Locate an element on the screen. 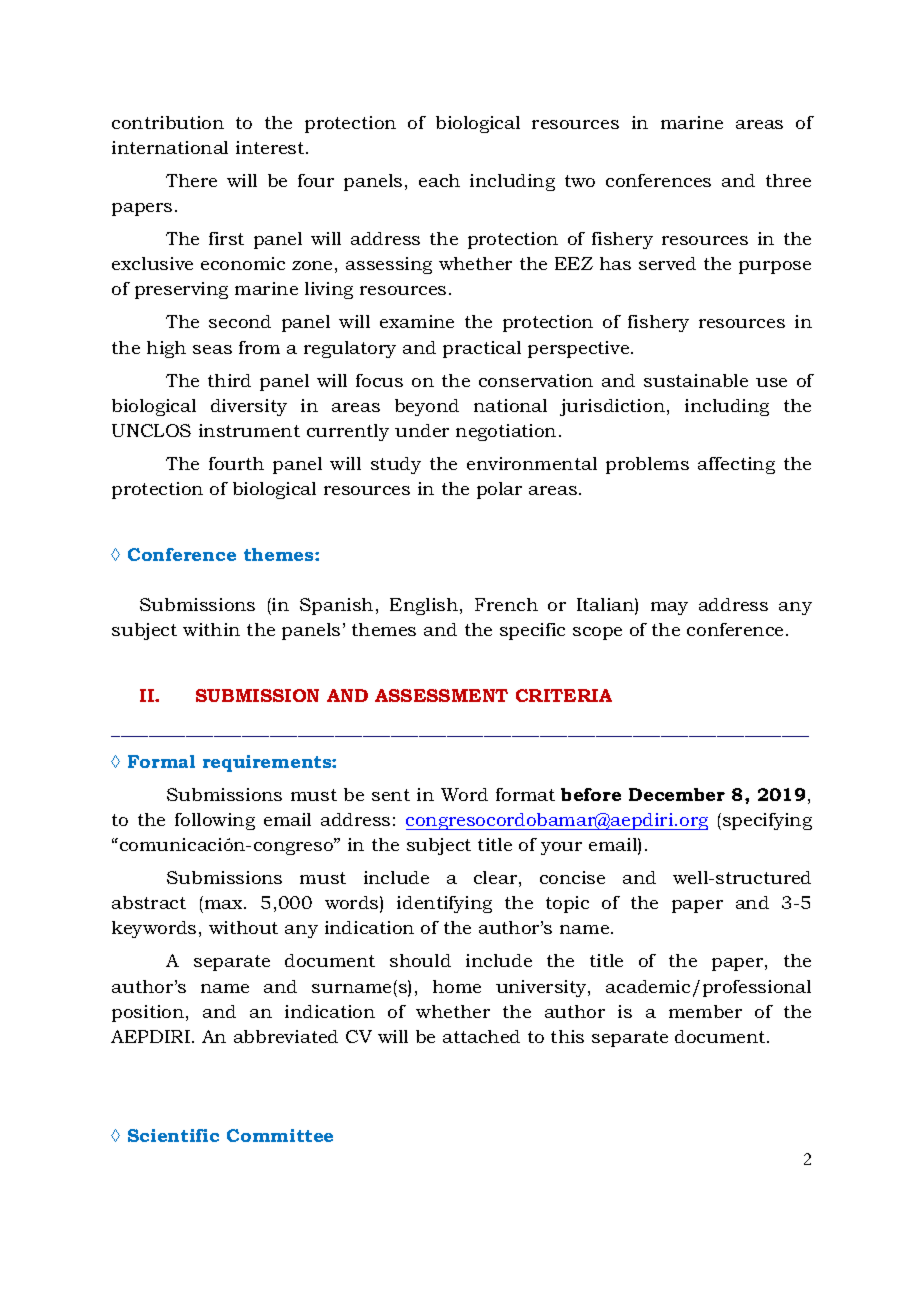 This screenshot has height=1308, width=924. identifying is located at coordinates (444, 904).
